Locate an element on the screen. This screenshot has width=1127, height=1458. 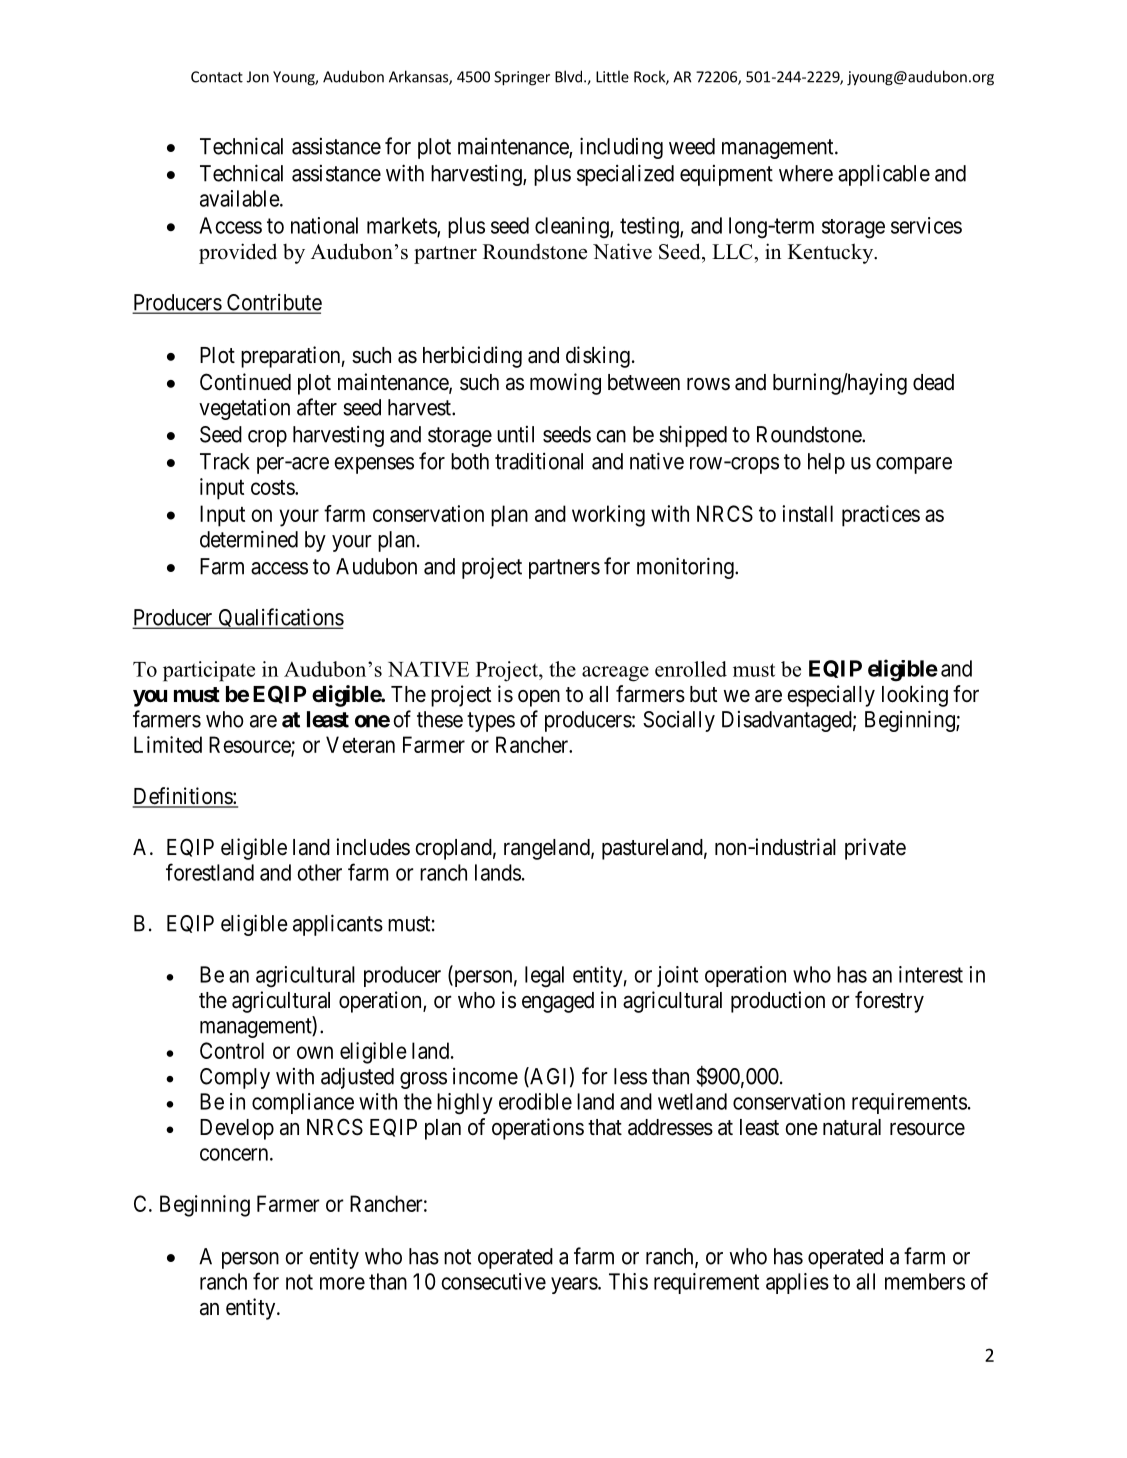
especially is located at coordinates (831, 696).
